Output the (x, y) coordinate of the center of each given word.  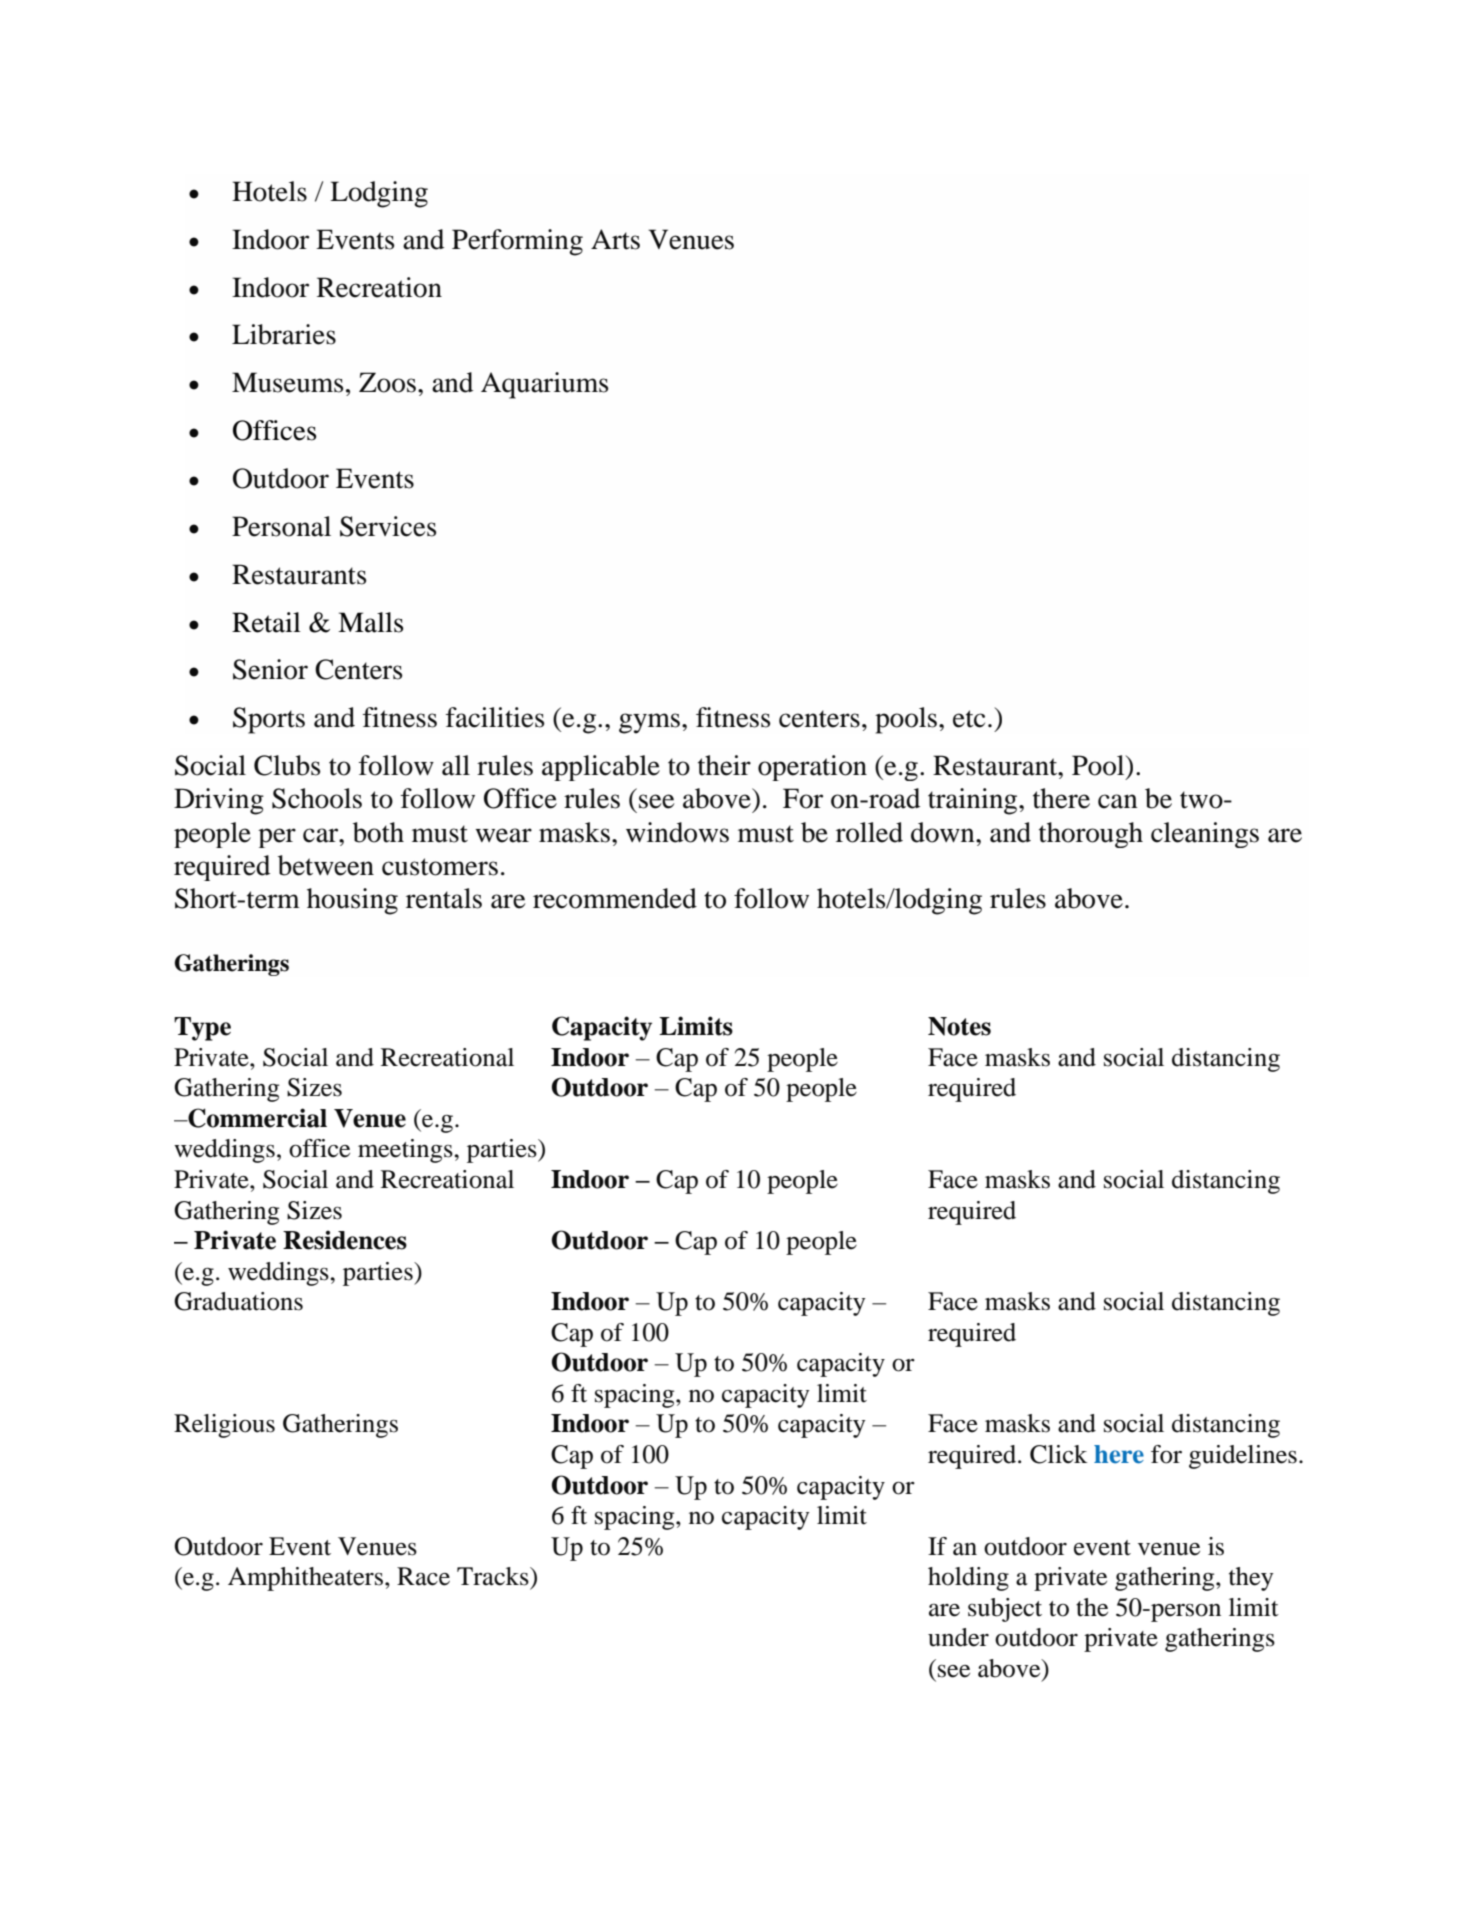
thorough (1091, 835)
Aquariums (544, 385)
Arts (615, 239)
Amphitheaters (305, 1579)
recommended (615, 898)
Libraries (284, 334)
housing (352, 901)
